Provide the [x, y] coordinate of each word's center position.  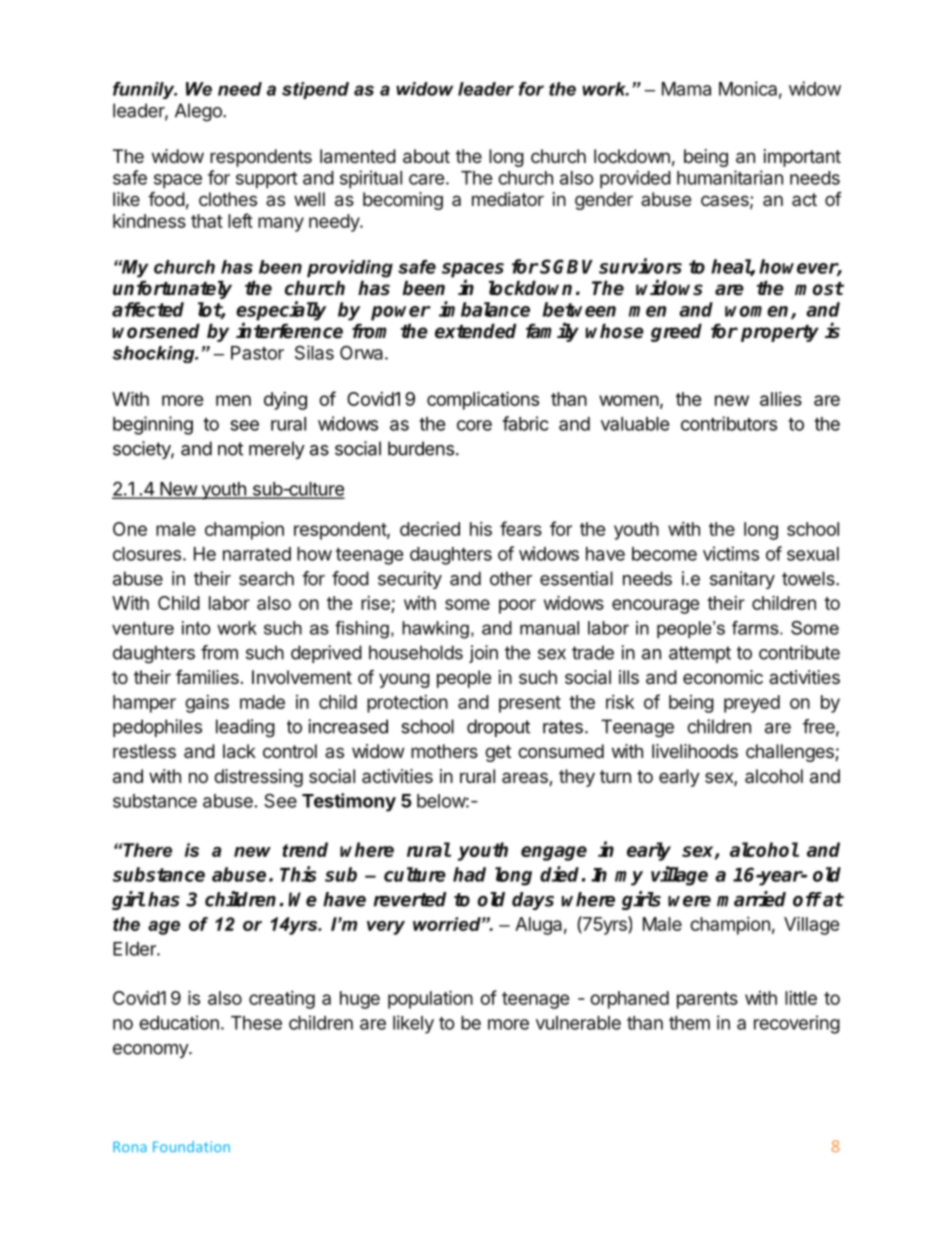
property [780, 333]
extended [476, 331]
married [751, 899]
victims [731, 553]
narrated [257, 554]
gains [207, 704]
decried [430, 529]
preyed [752, 704]
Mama [686, 89]
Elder [135, 949]
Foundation [191, 1146]
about [426, 156]
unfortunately [172, 289]
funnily [145, 90]
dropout [498, 728]
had [469, 874]
